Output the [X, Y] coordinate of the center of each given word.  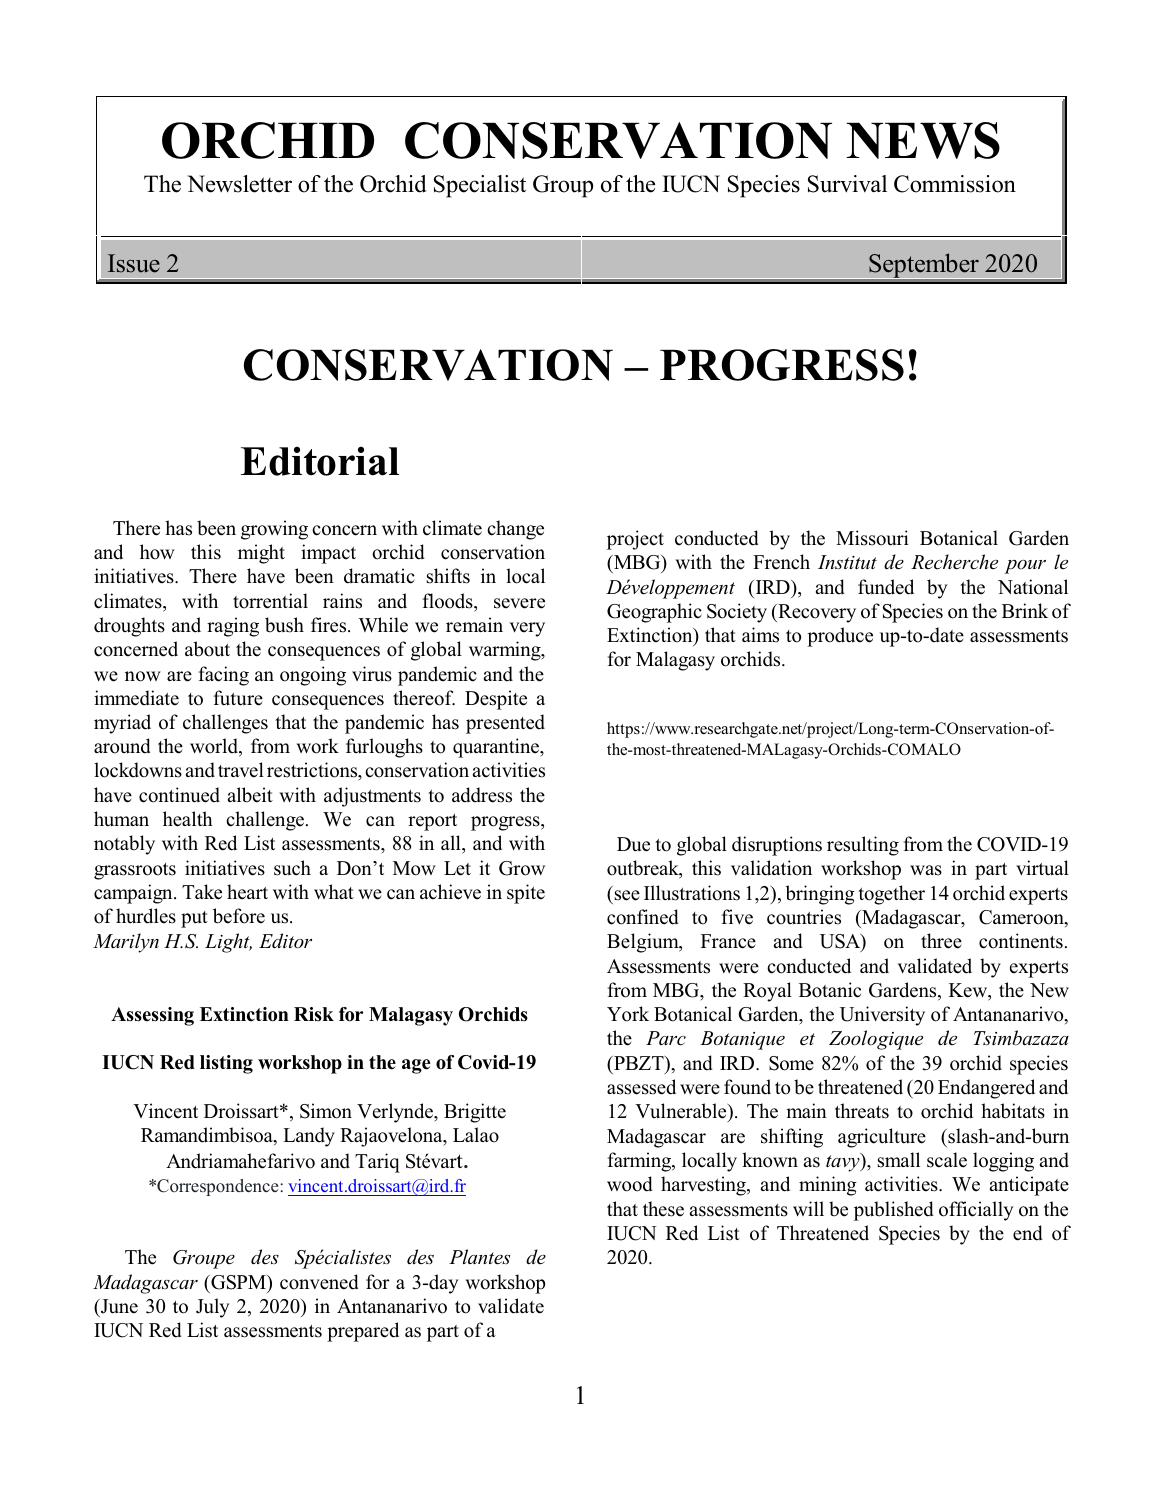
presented [505, 724]
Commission [955, 184]
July [212, 1308]
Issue [134, 263]
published [894, 1211]
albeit [250, 795]
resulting [863, 846]
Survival [847, 184]
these [663, 1209]
